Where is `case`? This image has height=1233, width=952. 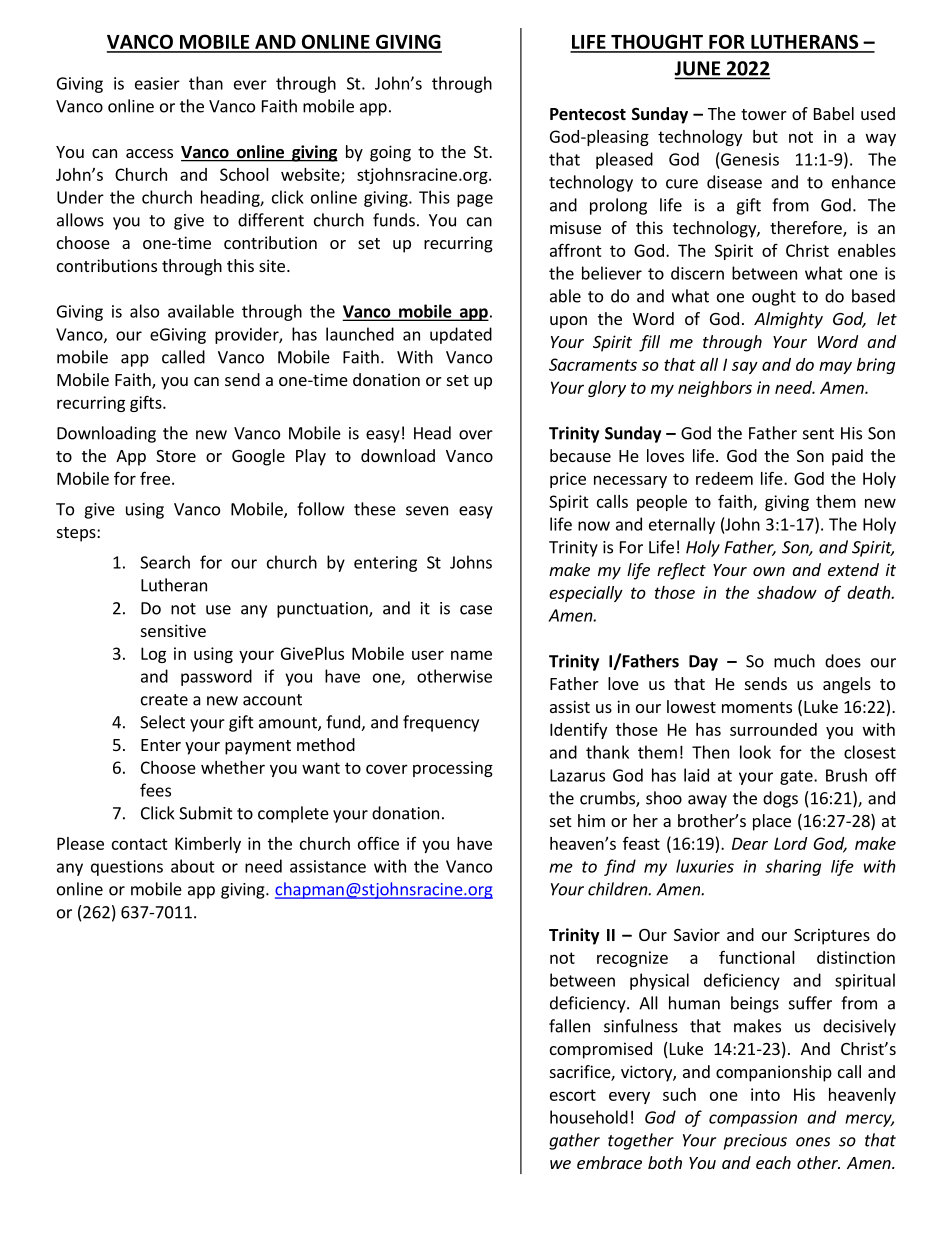
case is located at coordinates (476, 610).
